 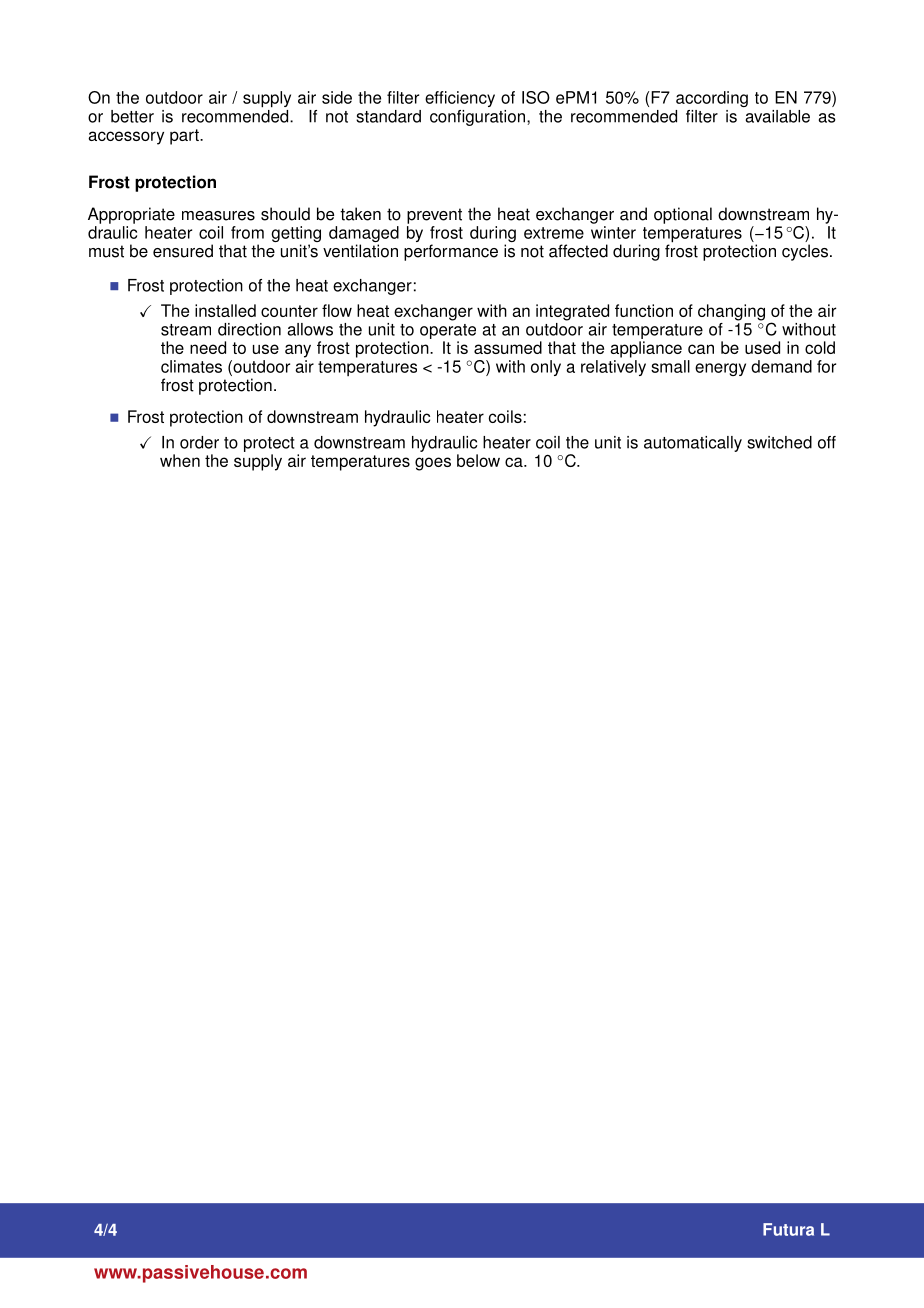 What do you see at coordinates (731, 312) in the screenshot?
I see `changing` at bounding box center [731, 312].
